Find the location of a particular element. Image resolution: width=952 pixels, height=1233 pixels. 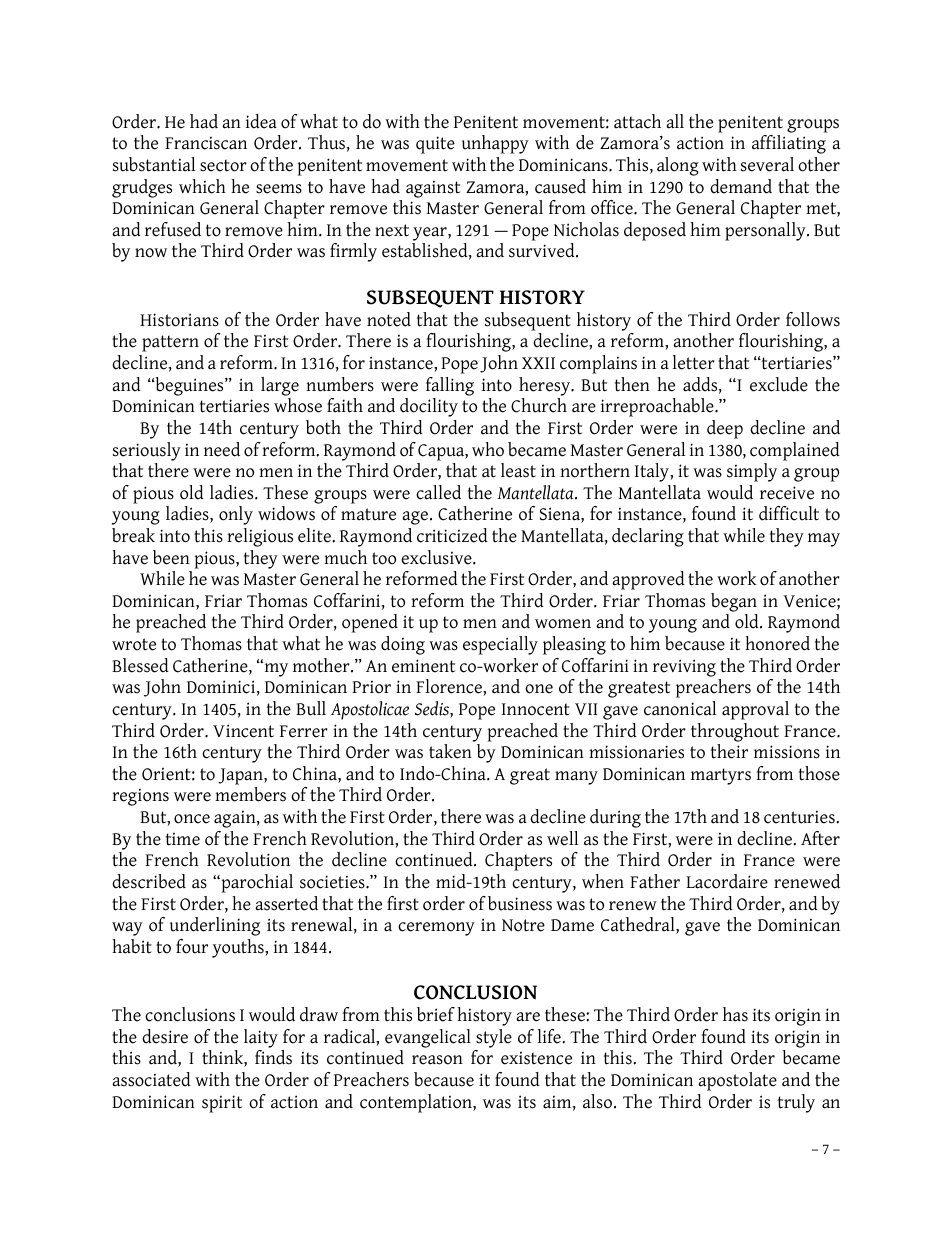

been is located at coordinates (171, 557).
